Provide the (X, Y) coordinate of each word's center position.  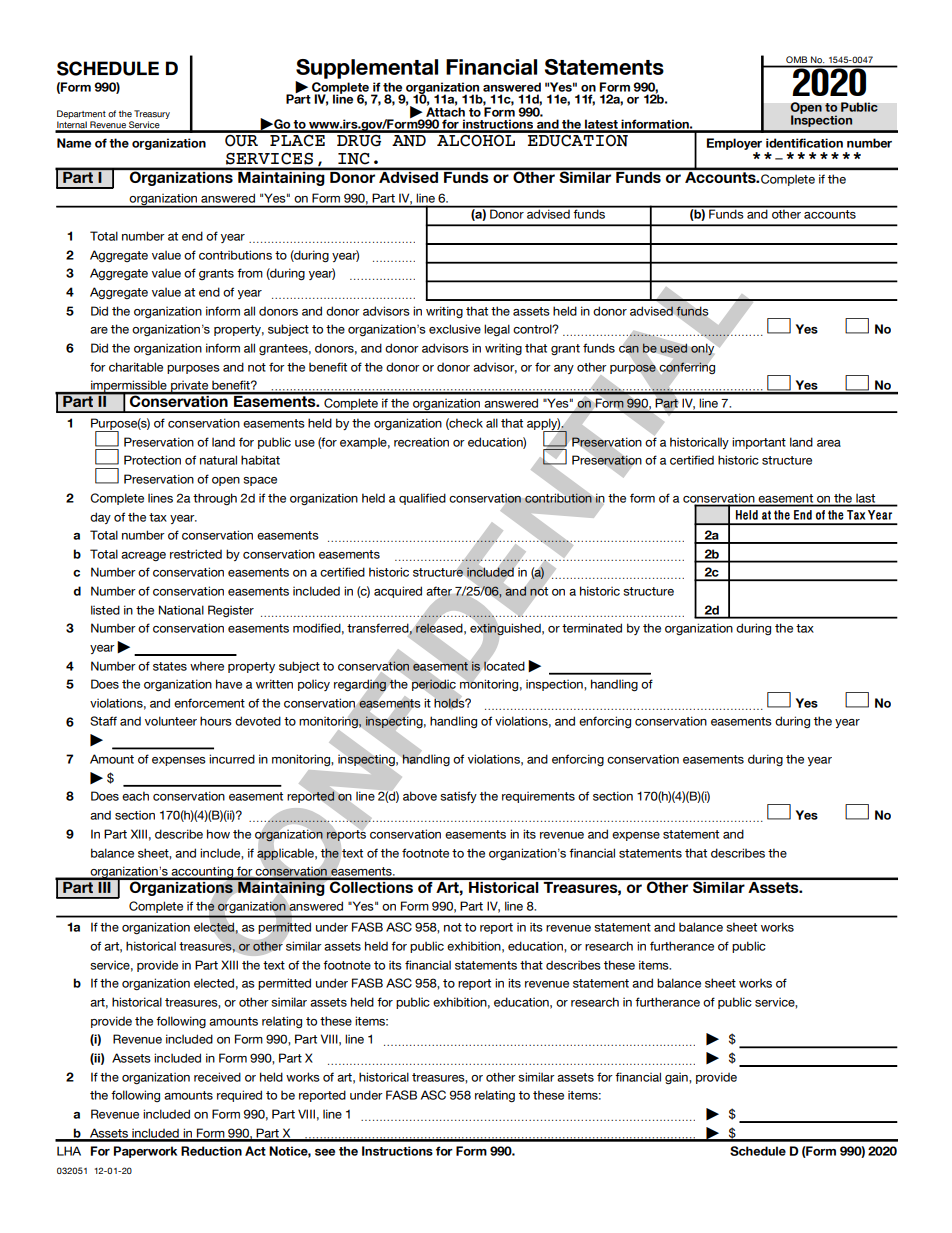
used (673, 348)
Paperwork (145, 1152)
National (181, 610)
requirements (538, 797)
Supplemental (367, 69)
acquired (398, 592)
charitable (136, 367)
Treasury (152, 114)
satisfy (458, 797)
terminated (592, 628)
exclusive (455, 329)
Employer (734, 144)
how (218, 834)
